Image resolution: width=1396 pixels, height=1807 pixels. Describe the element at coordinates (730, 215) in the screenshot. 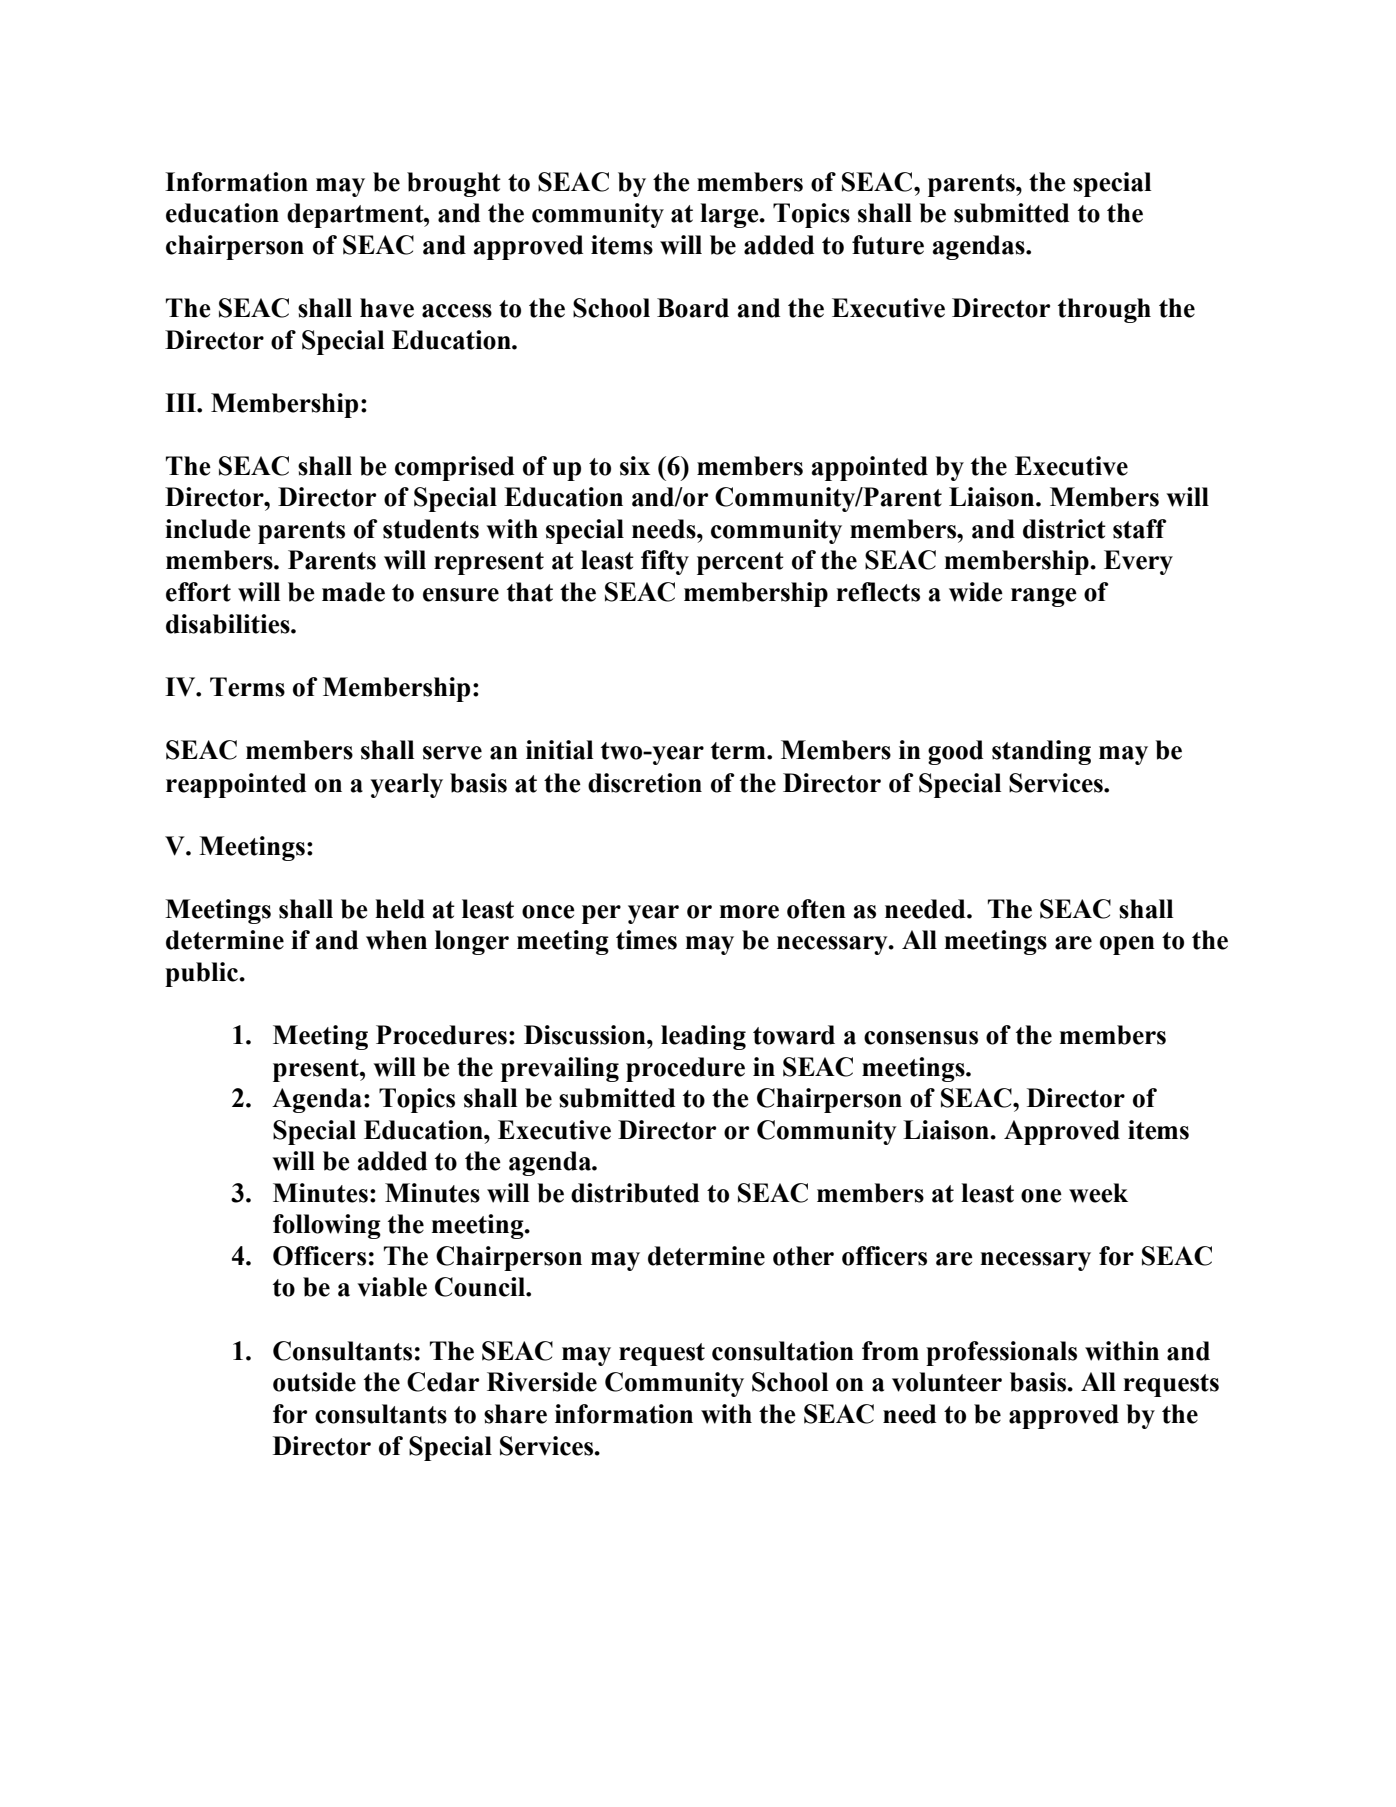

I see `large` at that location.
